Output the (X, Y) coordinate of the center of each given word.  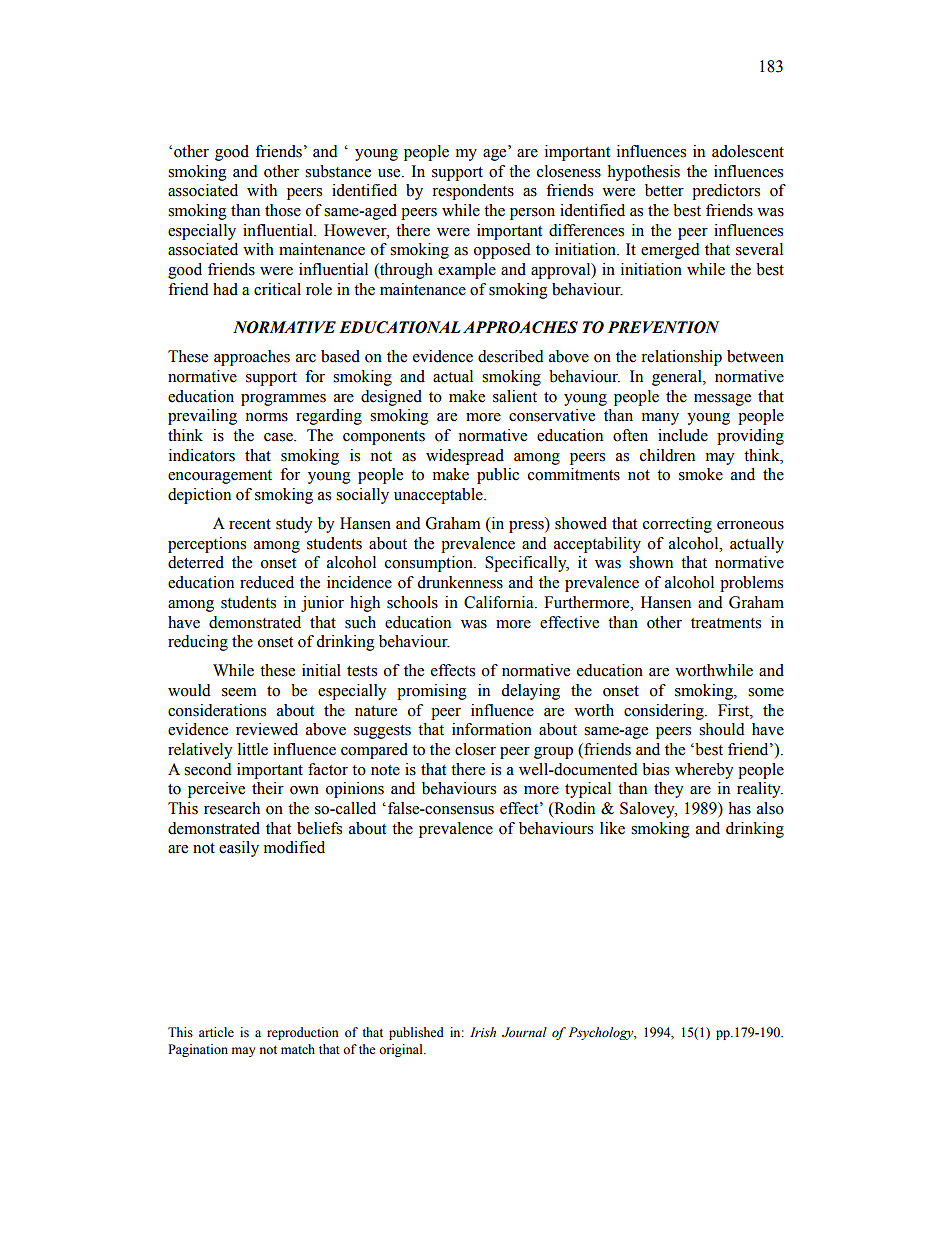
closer (475, 749)
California (500, 602)
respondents (473, 192)
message (722, 400)
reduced (267, 582)
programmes (283, 400)
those (283, 210)
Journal (524, 1032)
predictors (726, 192)
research (232, 808)
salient (515, 396)
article (216, 1032)
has (739, 808)
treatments (726, 623)
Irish (483, 1032)
